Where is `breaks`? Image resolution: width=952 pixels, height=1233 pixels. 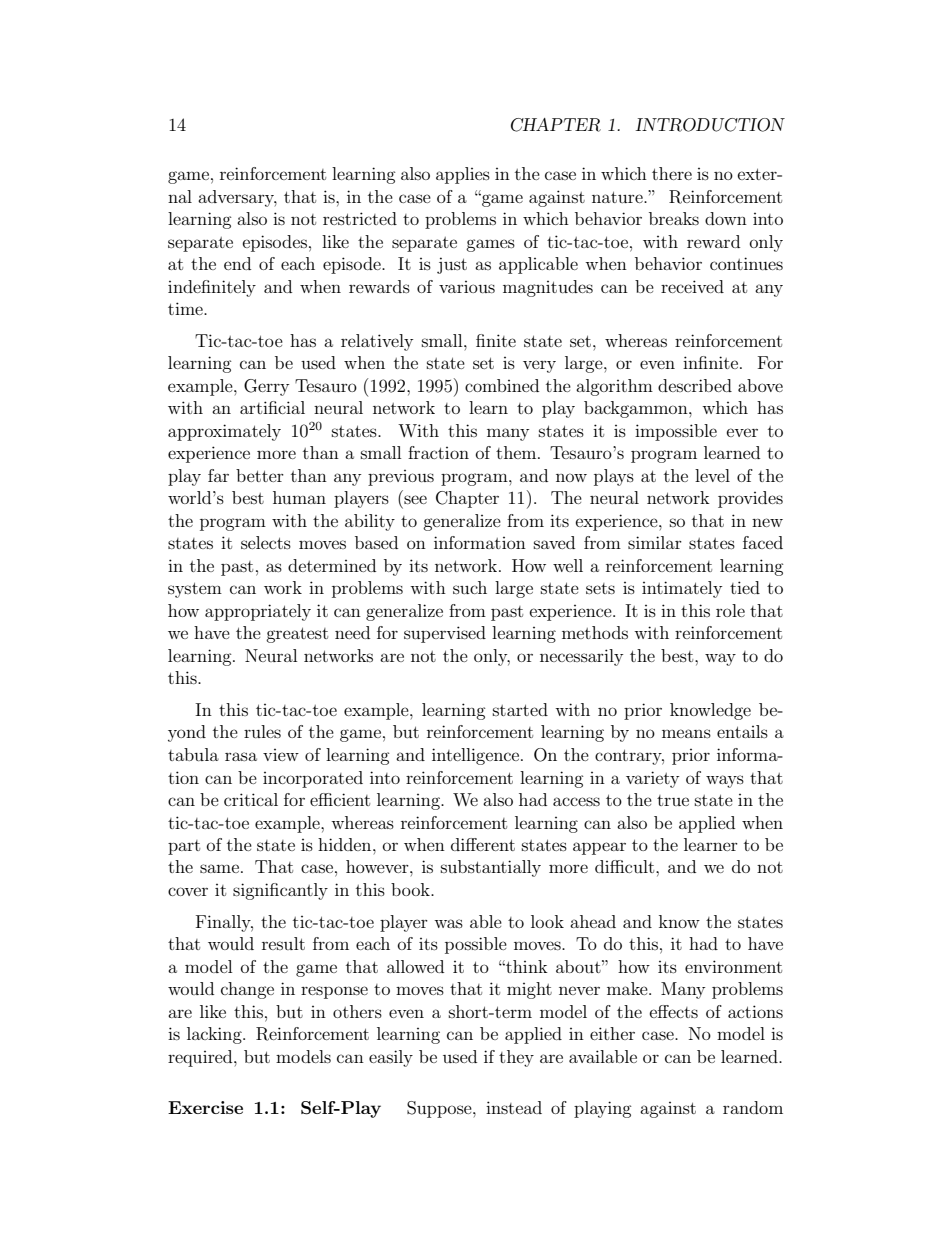
breaks is located at coordinates (674, 218).
